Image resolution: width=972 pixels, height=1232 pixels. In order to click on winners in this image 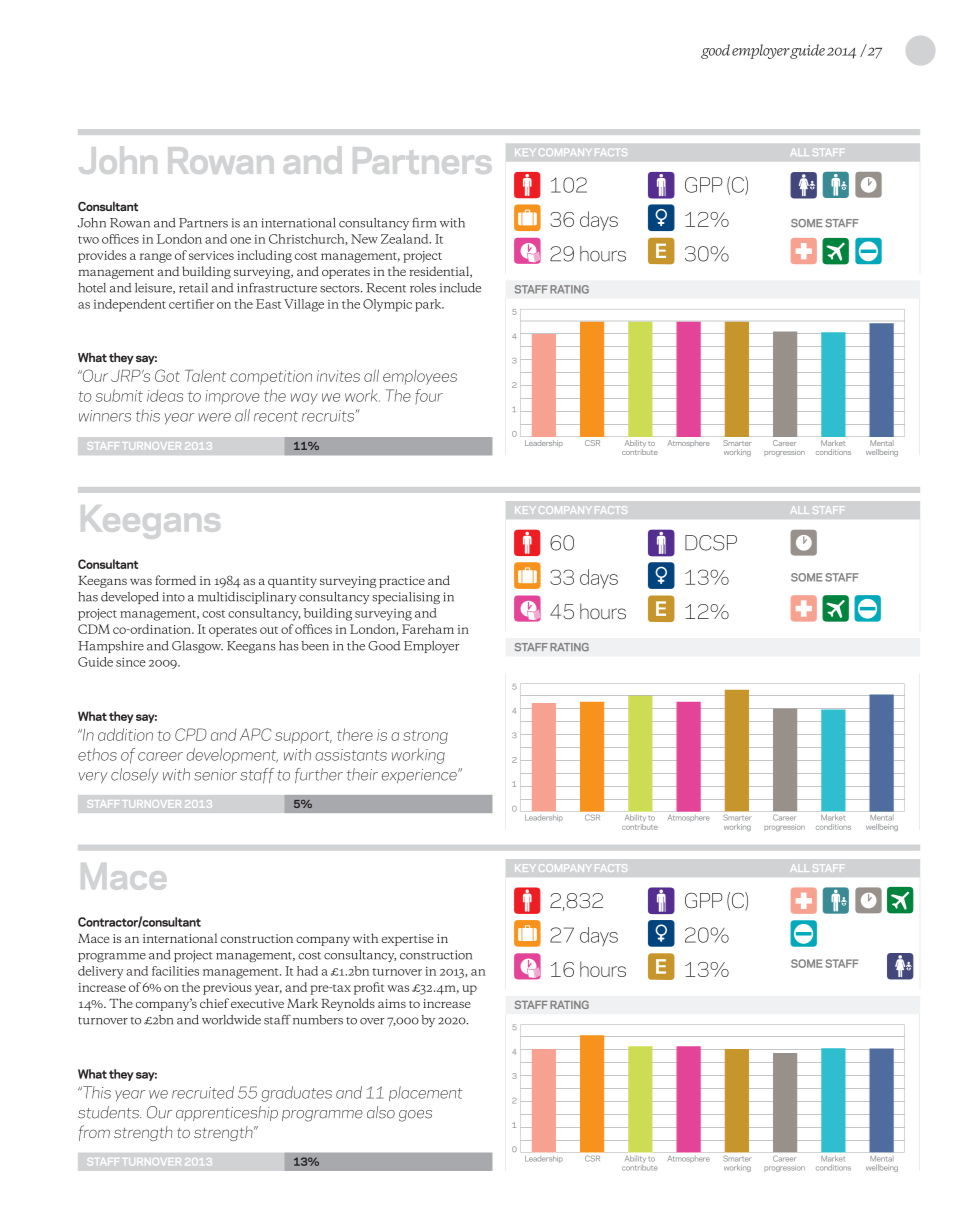, I will do `click(105, 416)`.
